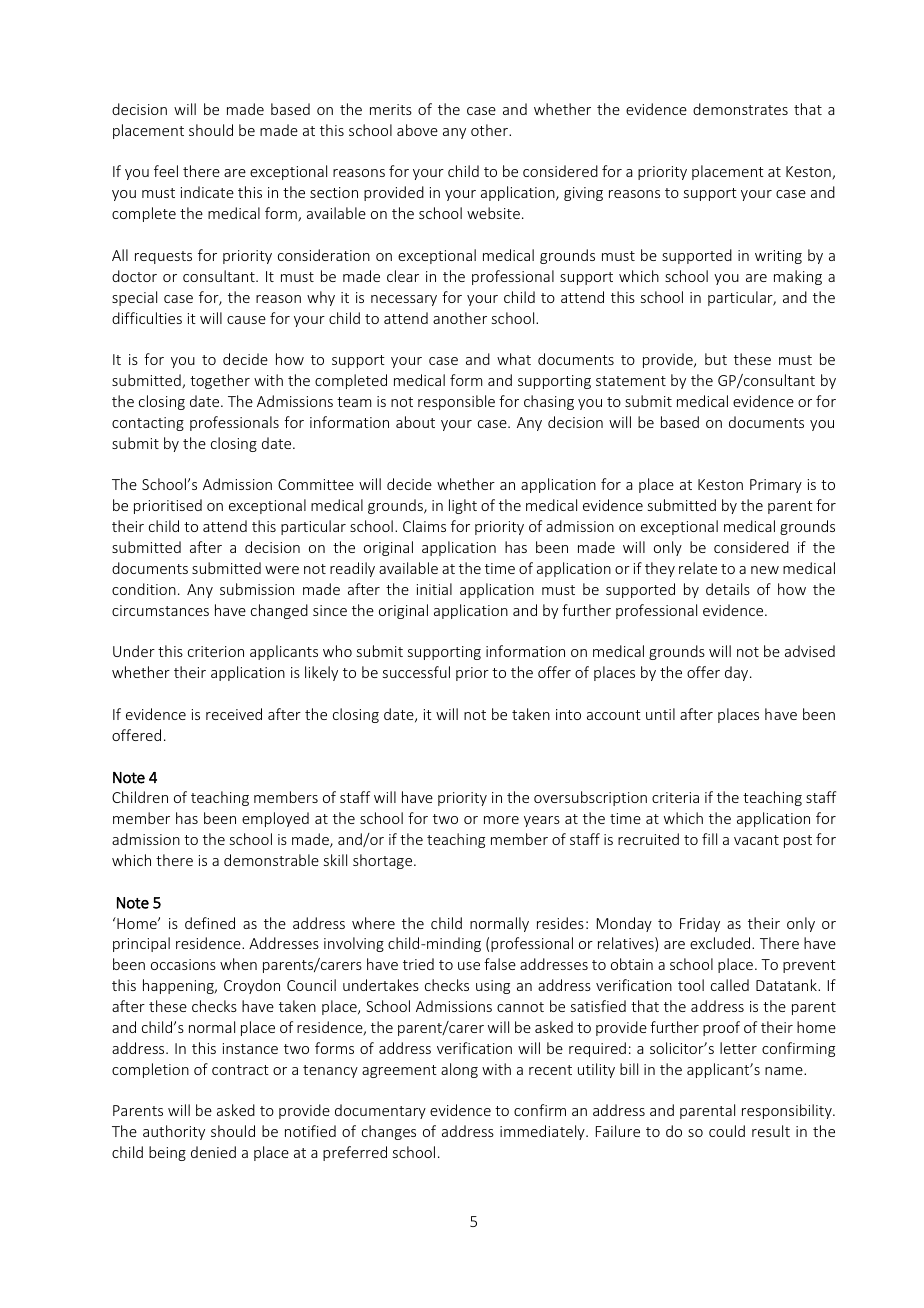 Image resolution: width=924 pixels, height=1308 pixels. I want to click on could, so click(727, 1131).
